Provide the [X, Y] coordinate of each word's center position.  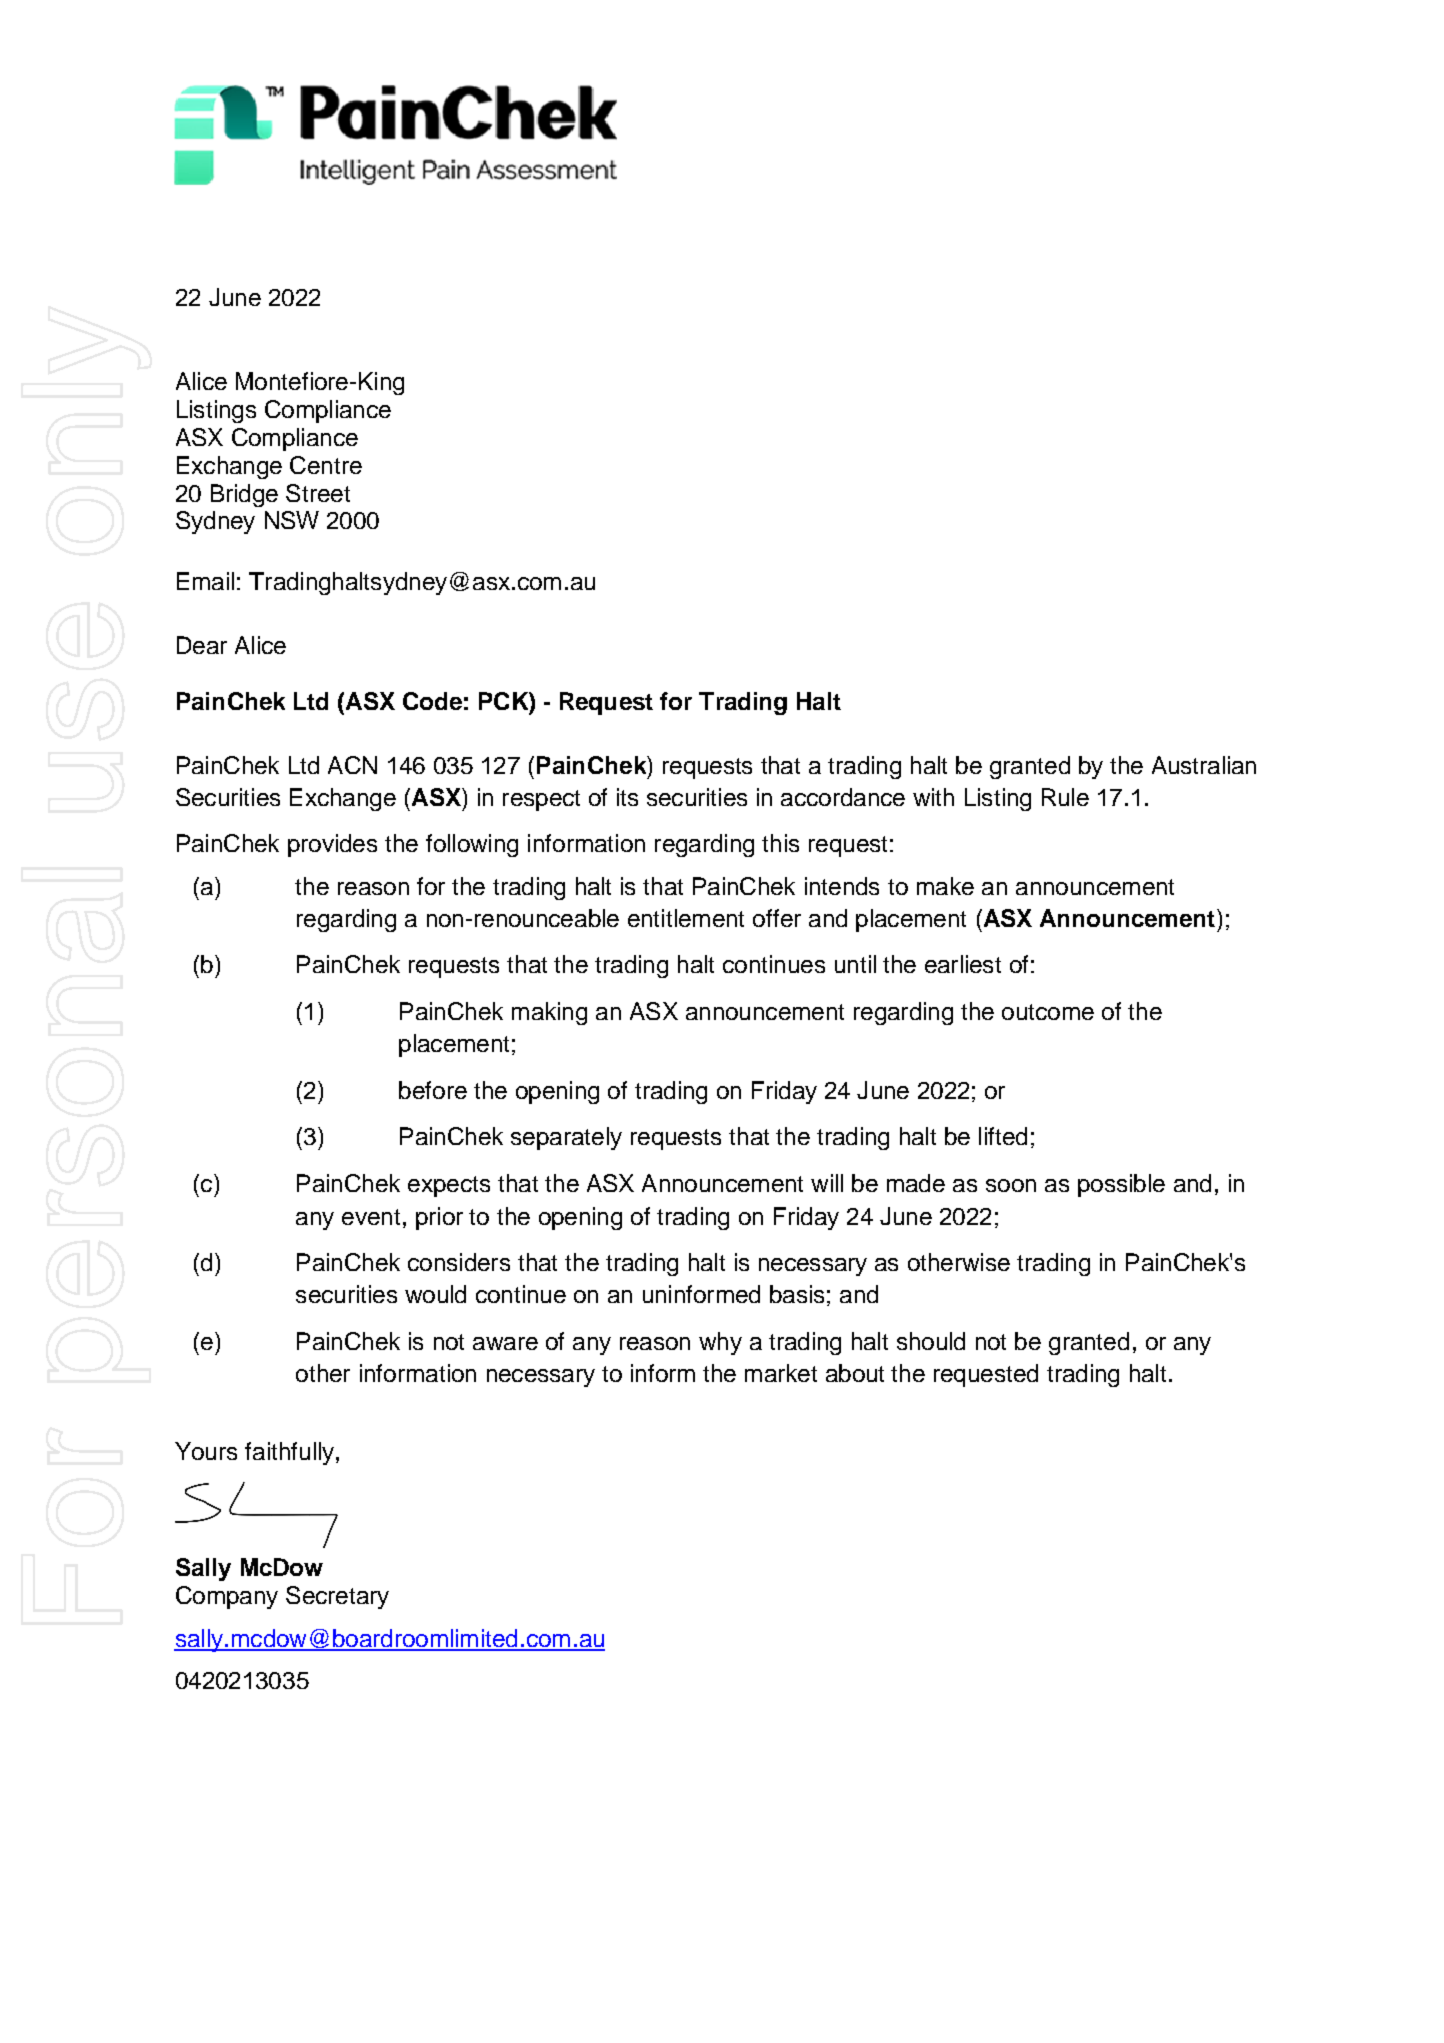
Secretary [337, 1597]
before [433, 1090]
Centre [326, 465]
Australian [1204, 765]
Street [318, 493]
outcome [1048, 1012]
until [855, 964]
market [781, 1373]
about [855, 1373]
